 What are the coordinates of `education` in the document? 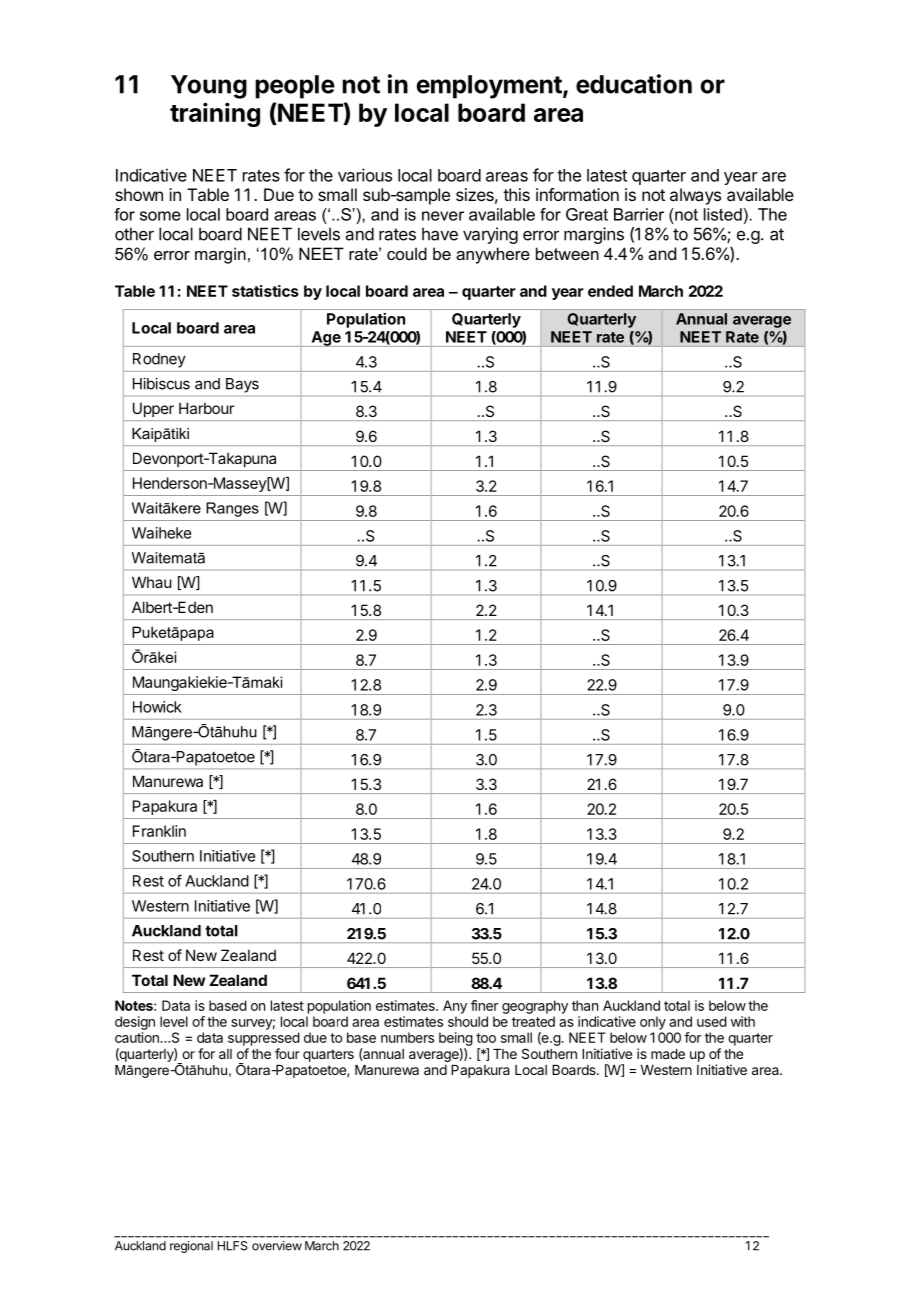 It's located at (634, 84).
